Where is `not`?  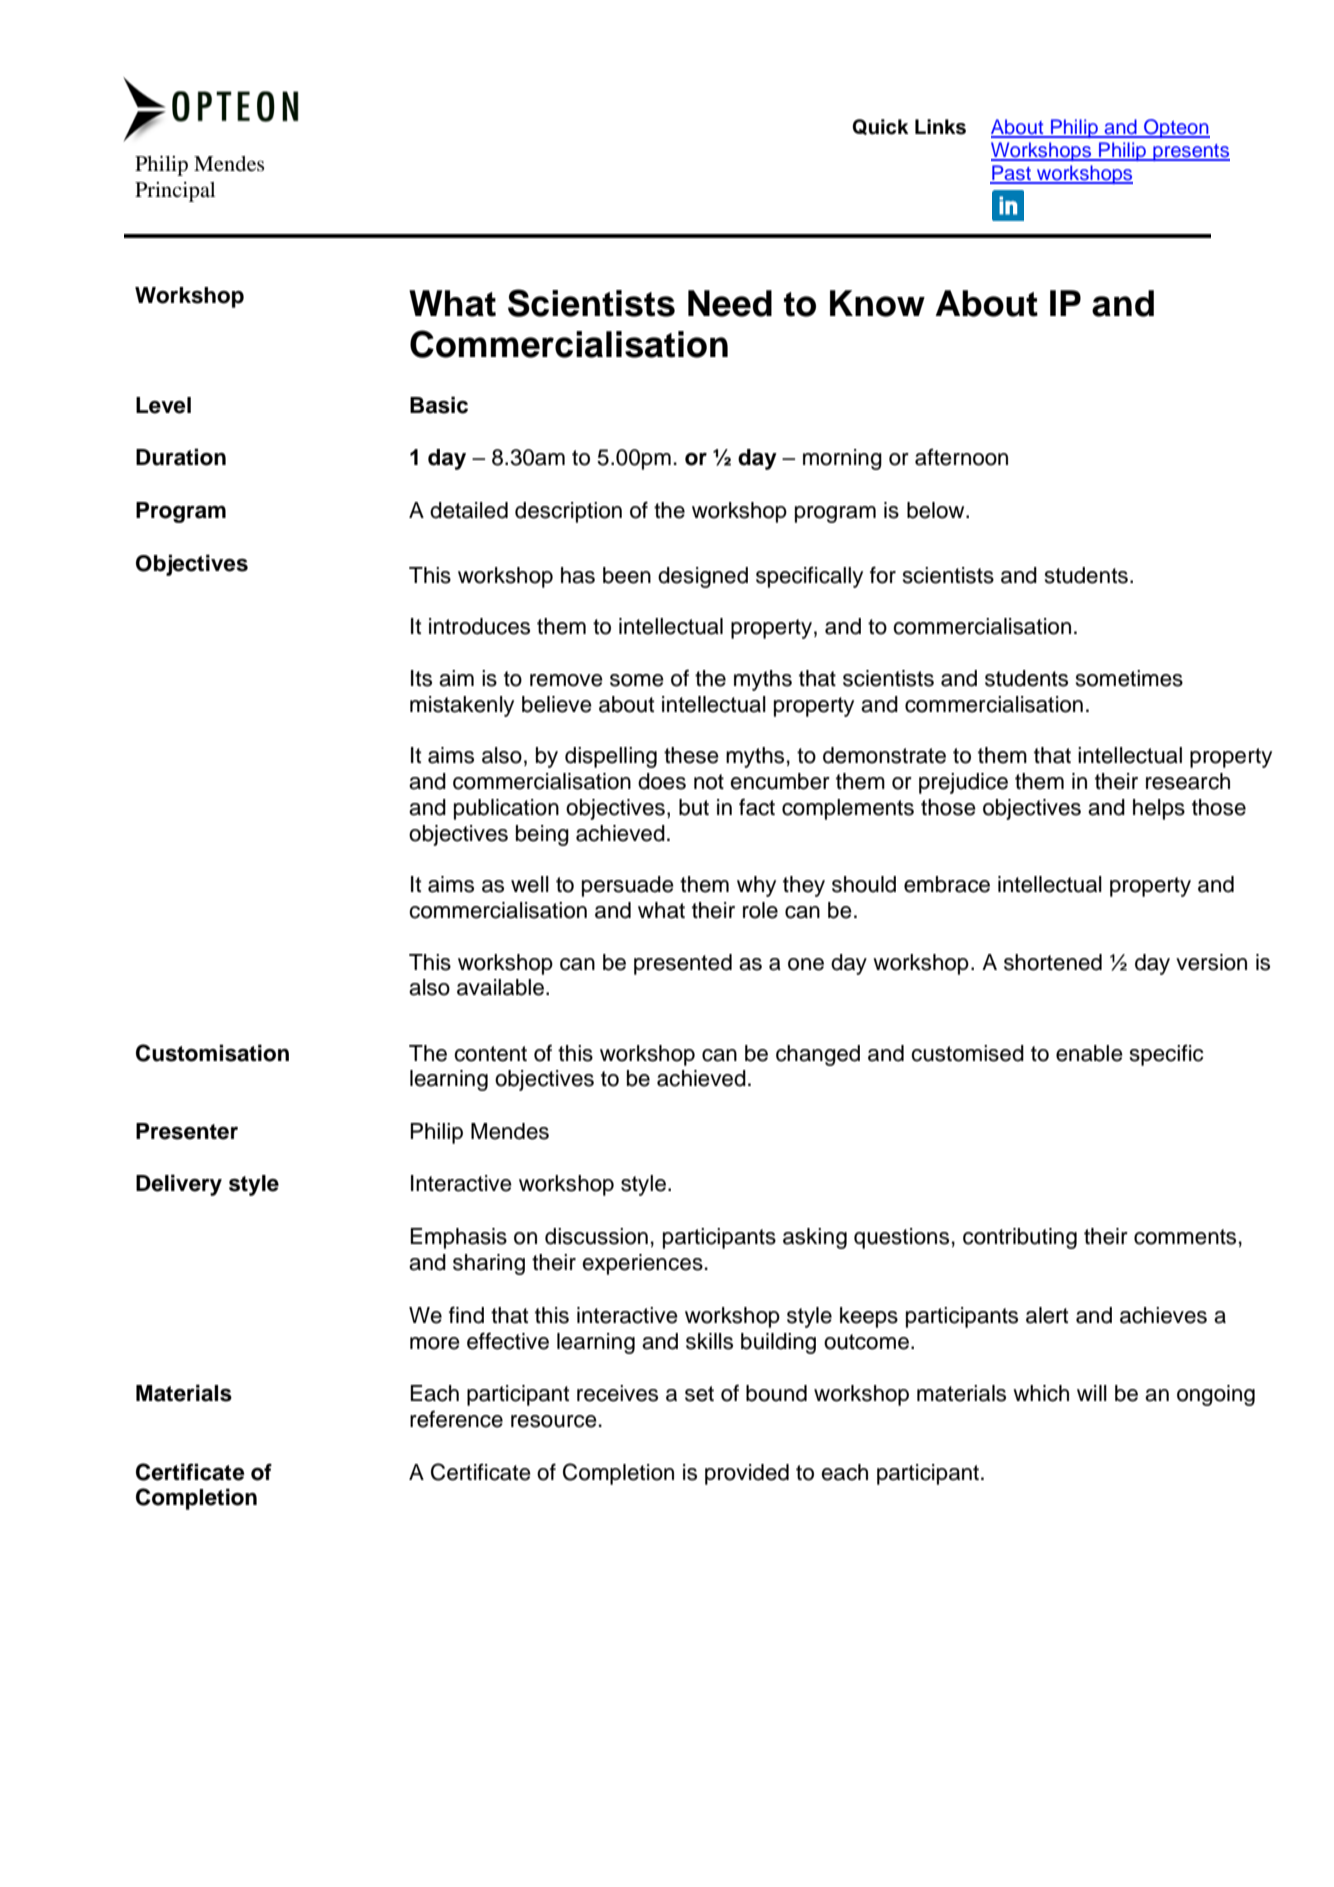 not is located at coordinates (709, 782).
